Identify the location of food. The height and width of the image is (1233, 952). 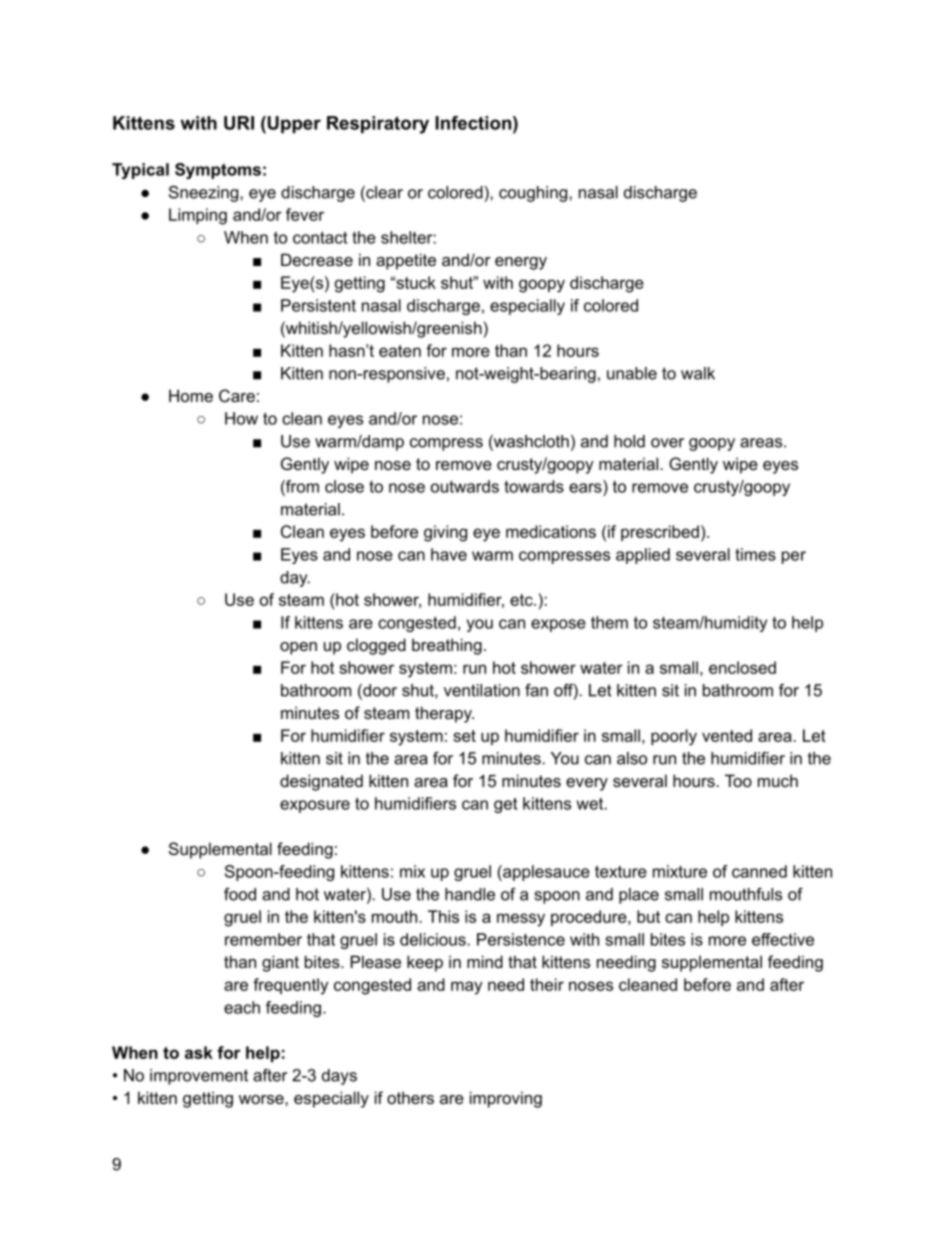
(240, 894).
